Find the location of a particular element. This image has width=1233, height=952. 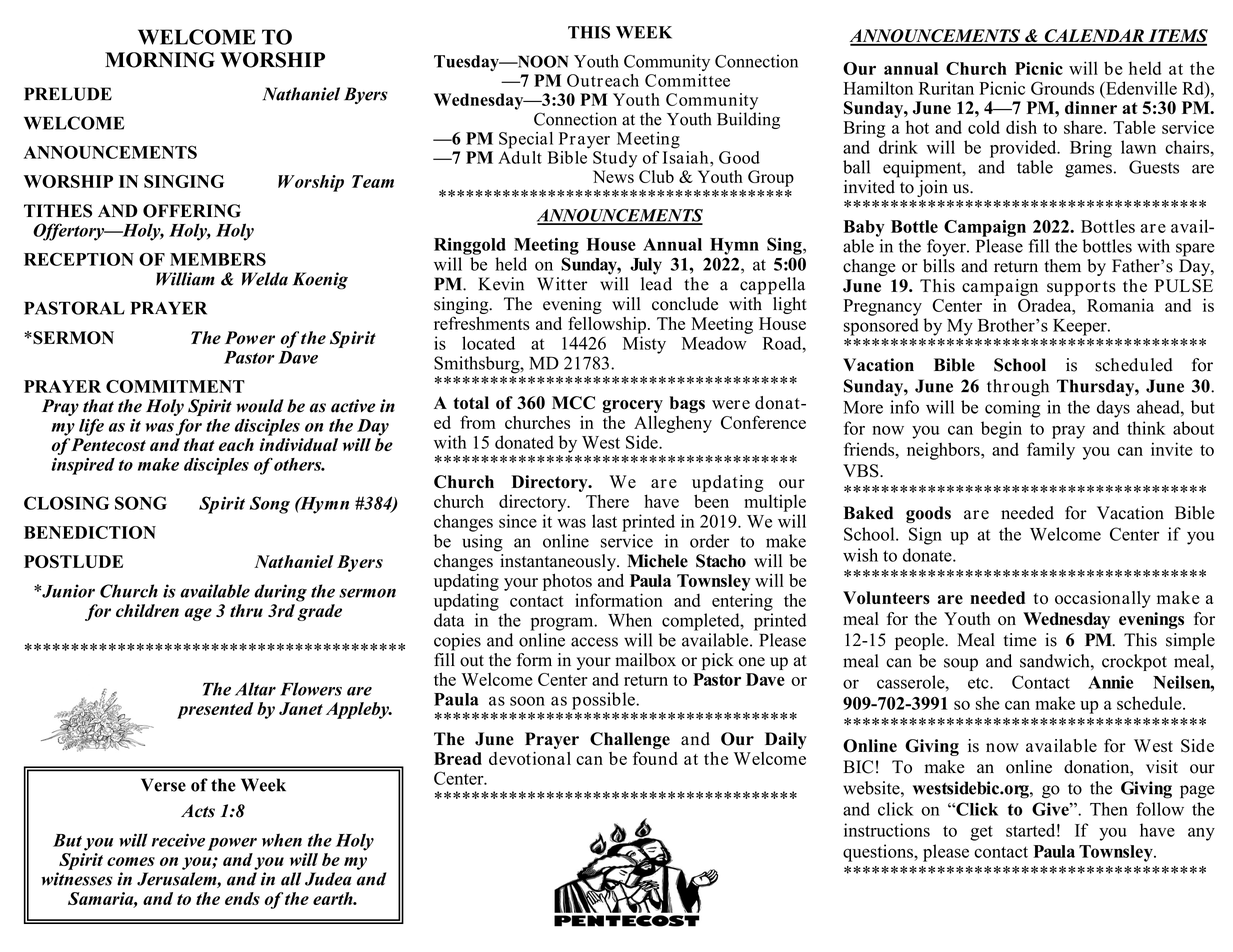

children is located at coordinates (147, 610).
